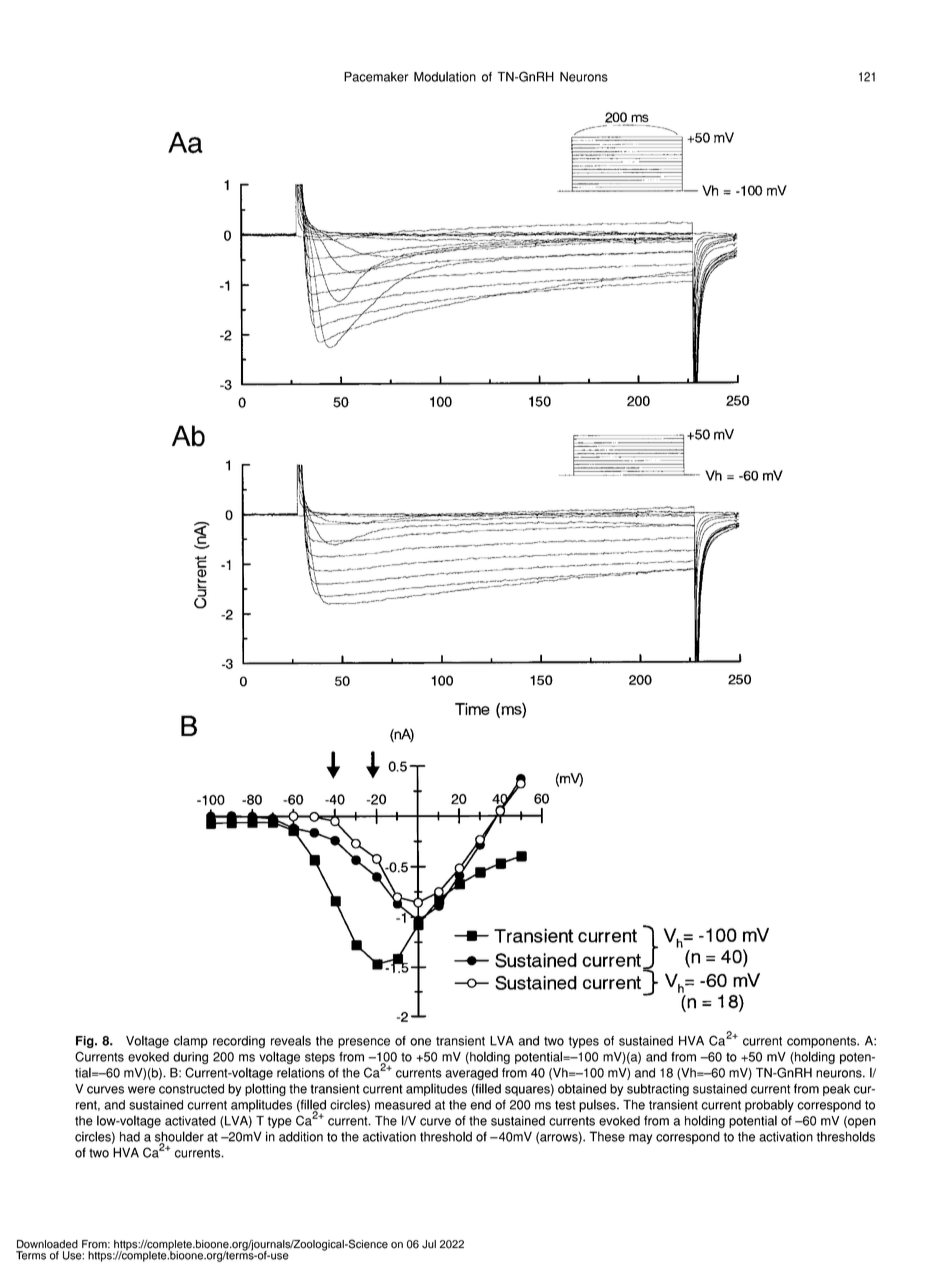  What do you see at coordinates (364, 1043) in the page?
I see `presence` at bounding box center [364, 1043].
